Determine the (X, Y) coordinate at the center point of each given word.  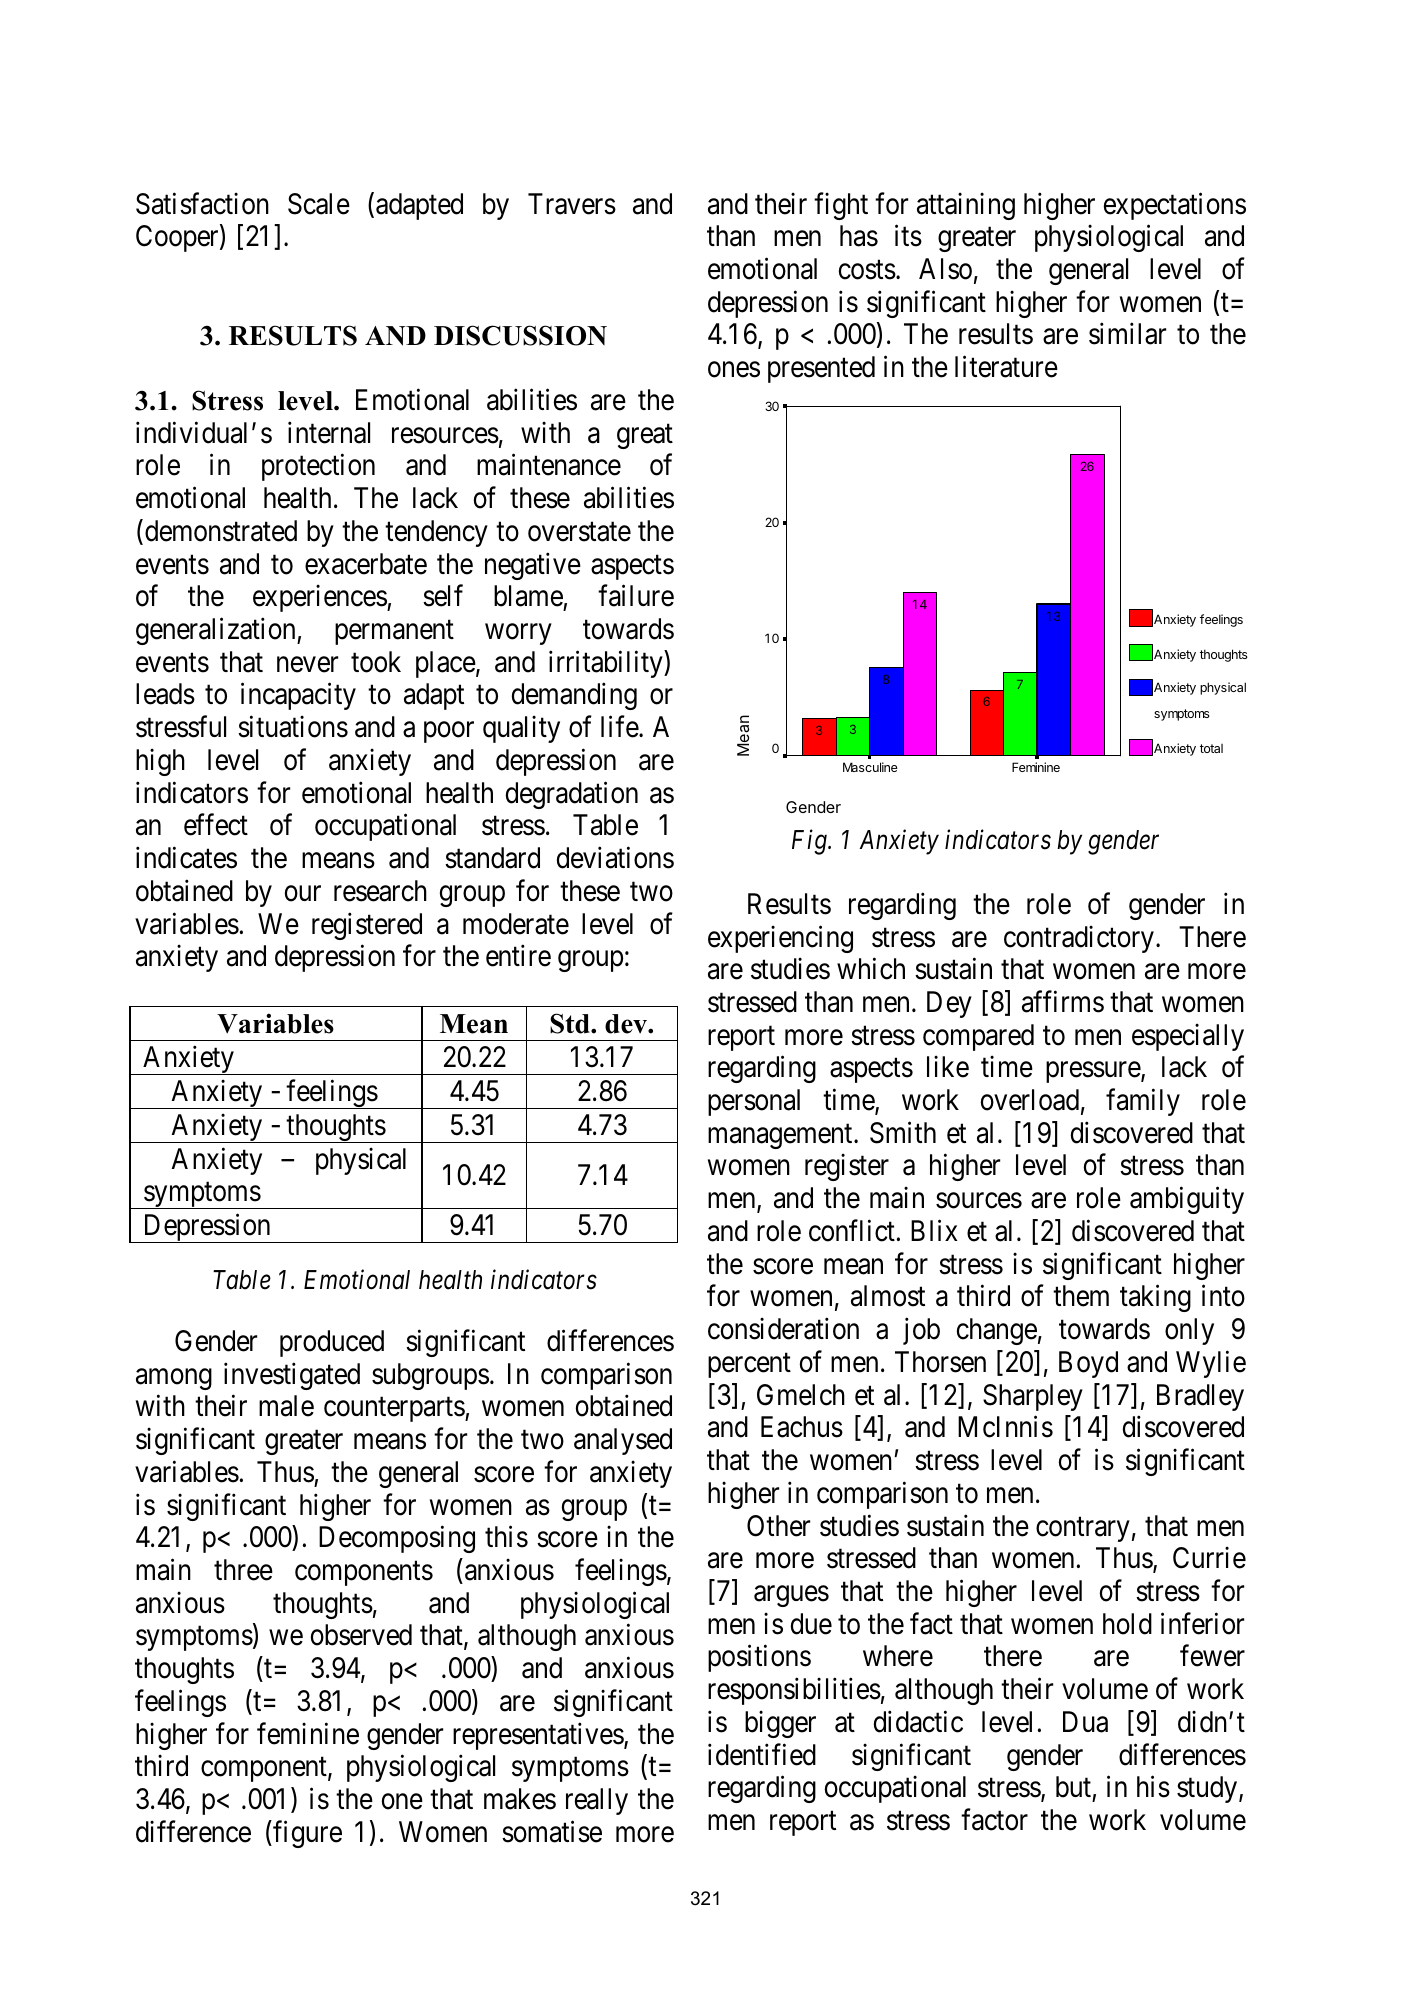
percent (749, 1365)
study (1208, 1789)
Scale (319, 204)
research (380, 891)
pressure (1094, 1072)
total (1211, 748)
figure (306, 1834)
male (286, 1406)
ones (734, 370)
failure (636, 596)
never (307, 665)
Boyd (1088, 1364)
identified (762, 1754)
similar (1127, 334)
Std (571, 1023)
